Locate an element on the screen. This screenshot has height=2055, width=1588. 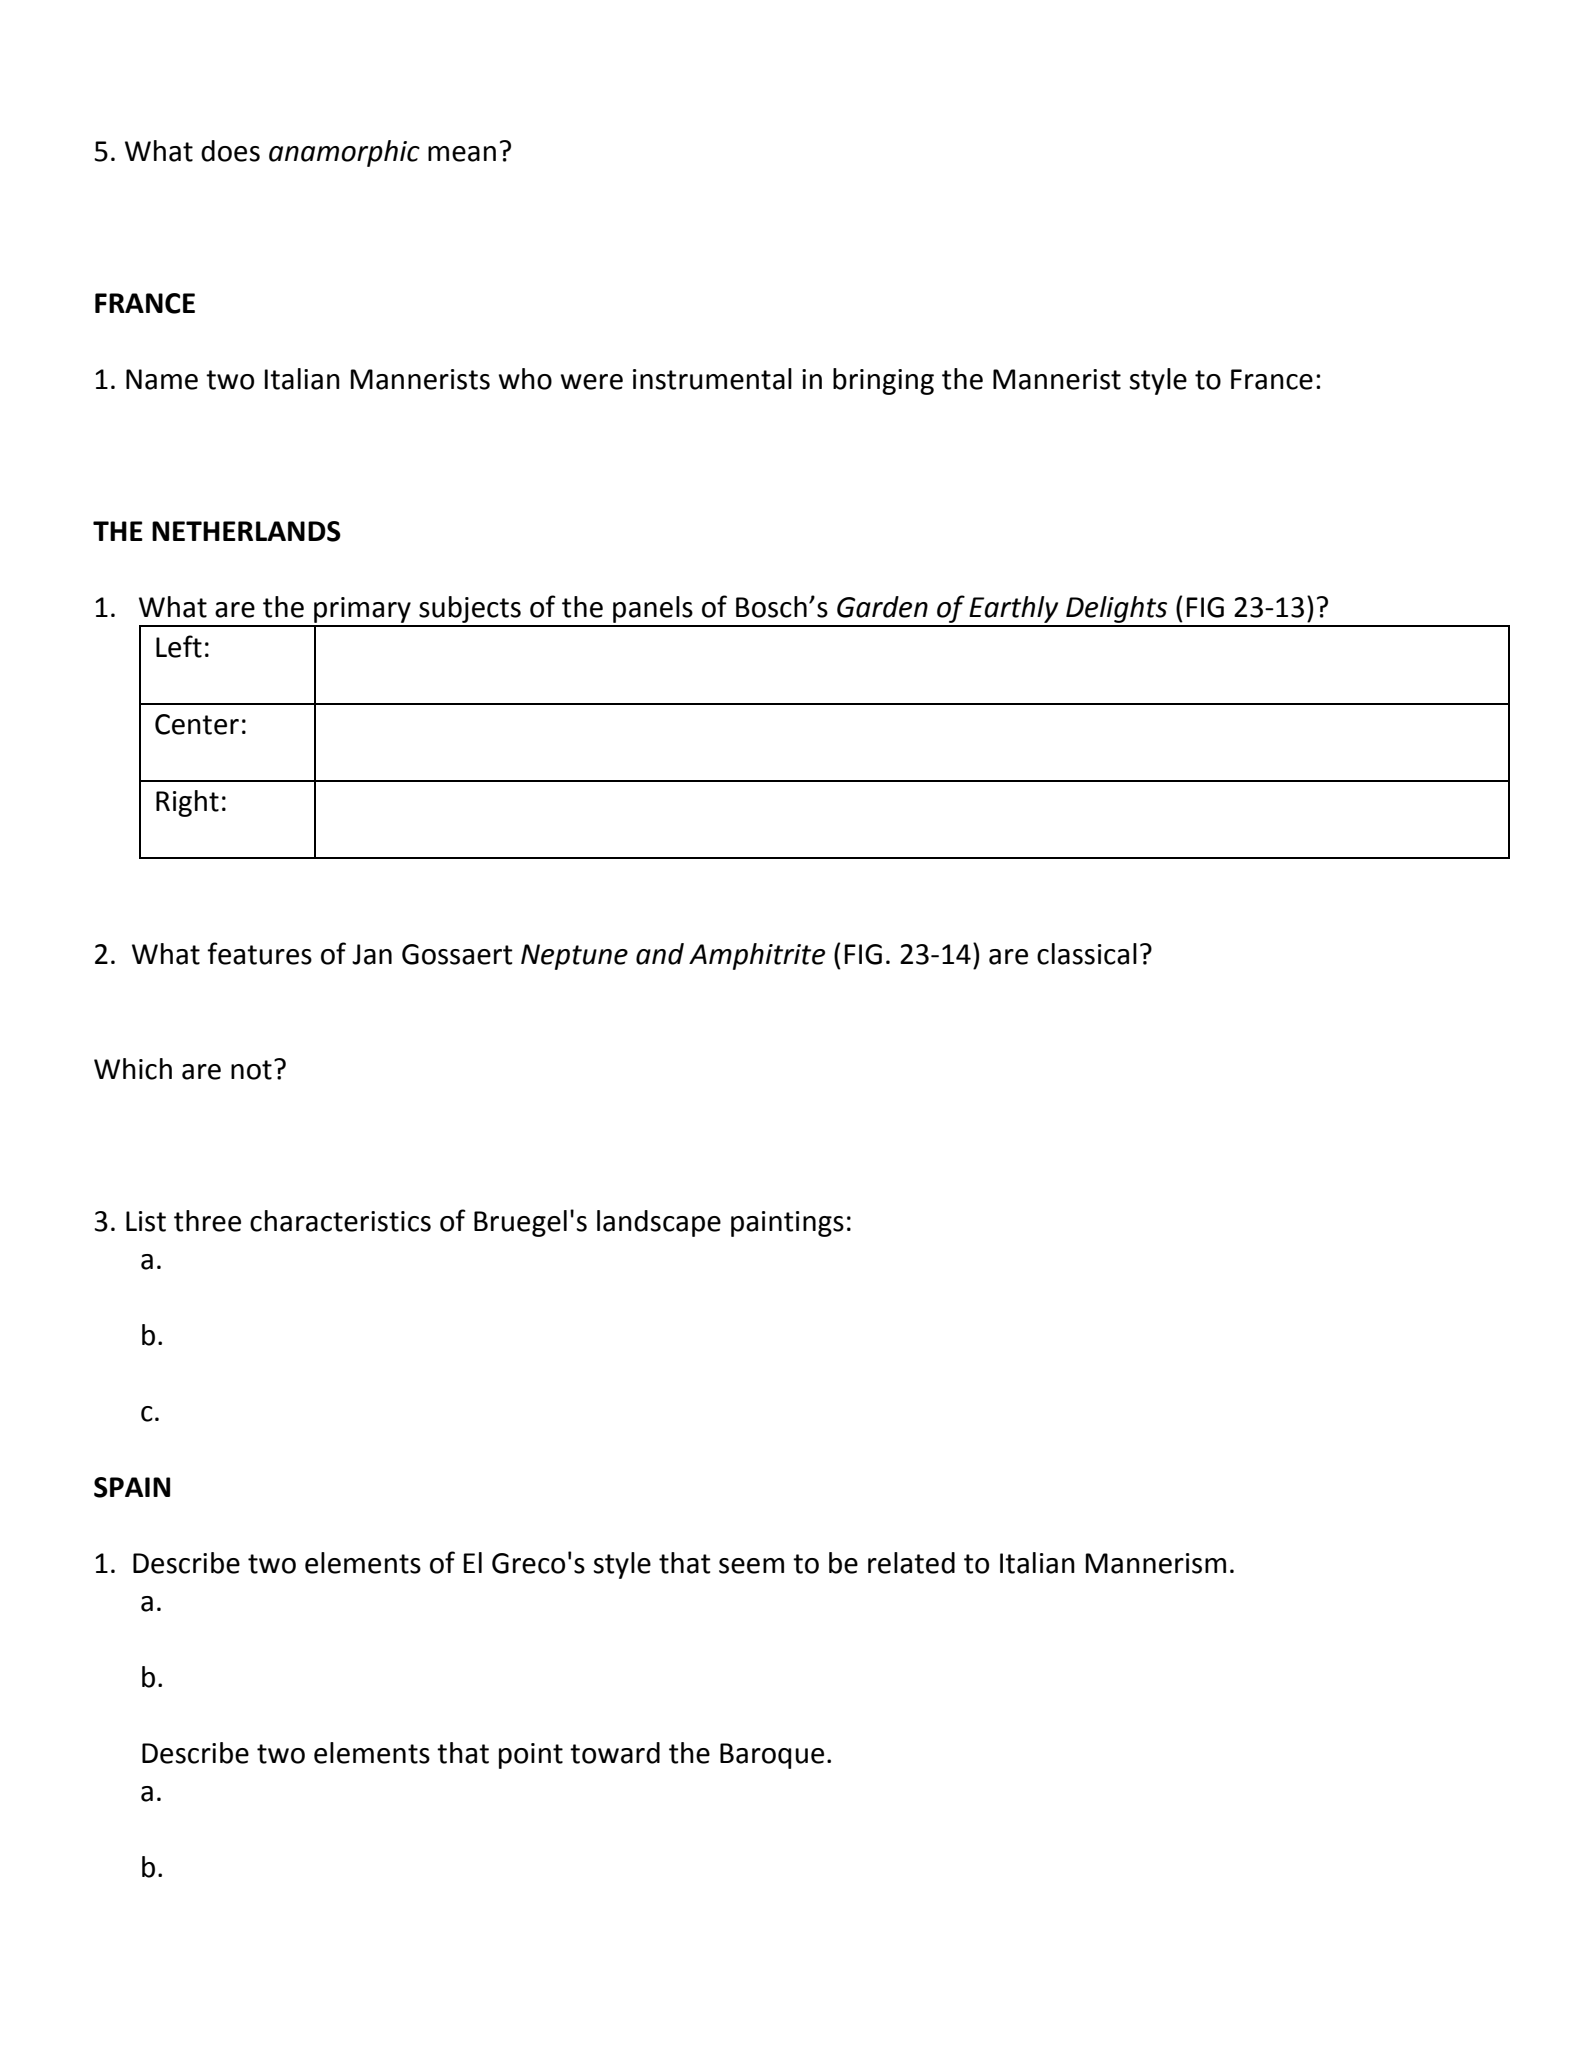
mean is located at coordinates (462, 154).
